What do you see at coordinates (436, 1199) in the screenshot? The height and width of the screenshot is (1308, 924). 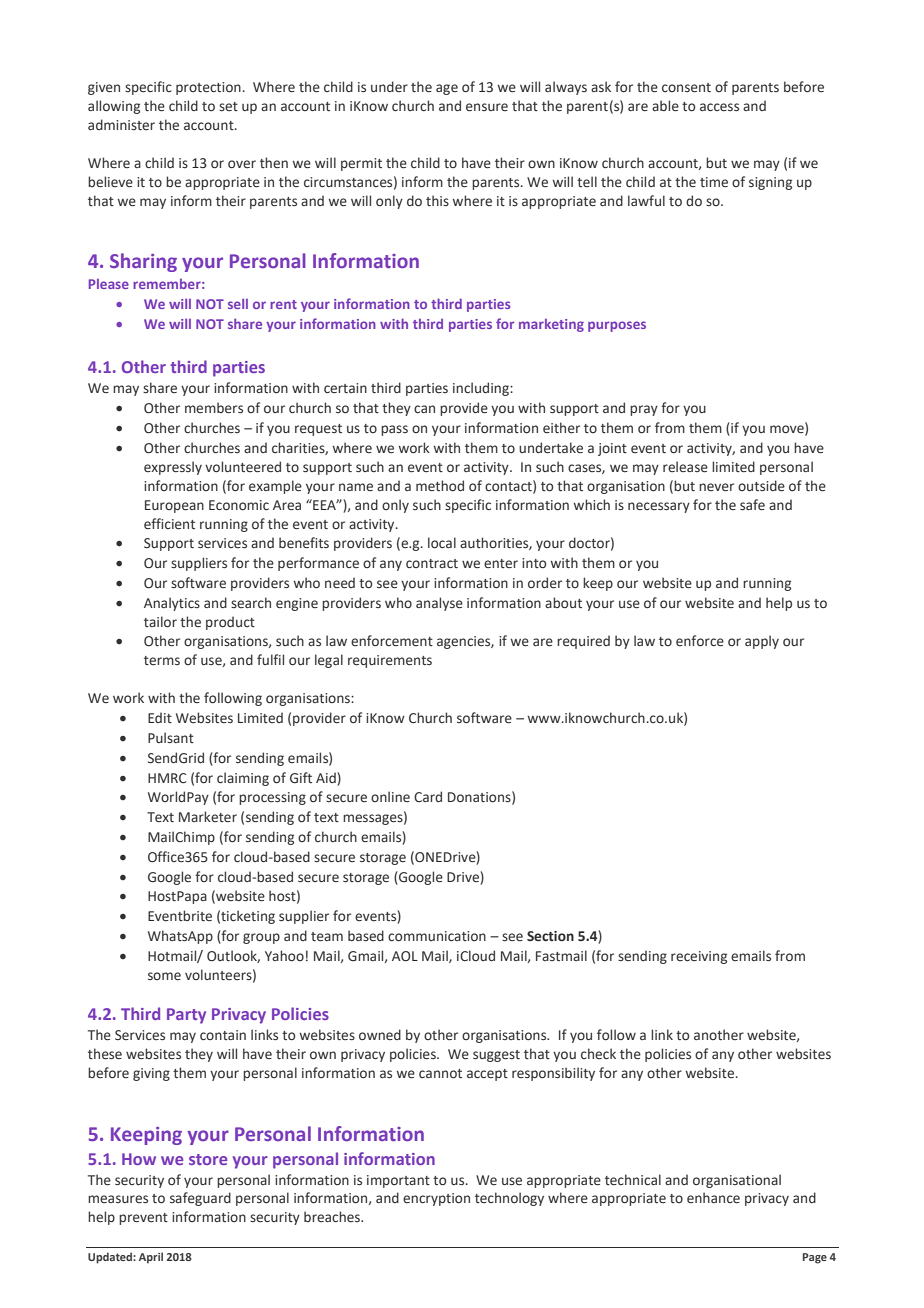 I see `encryption` at bounding box center [436, 1199].
